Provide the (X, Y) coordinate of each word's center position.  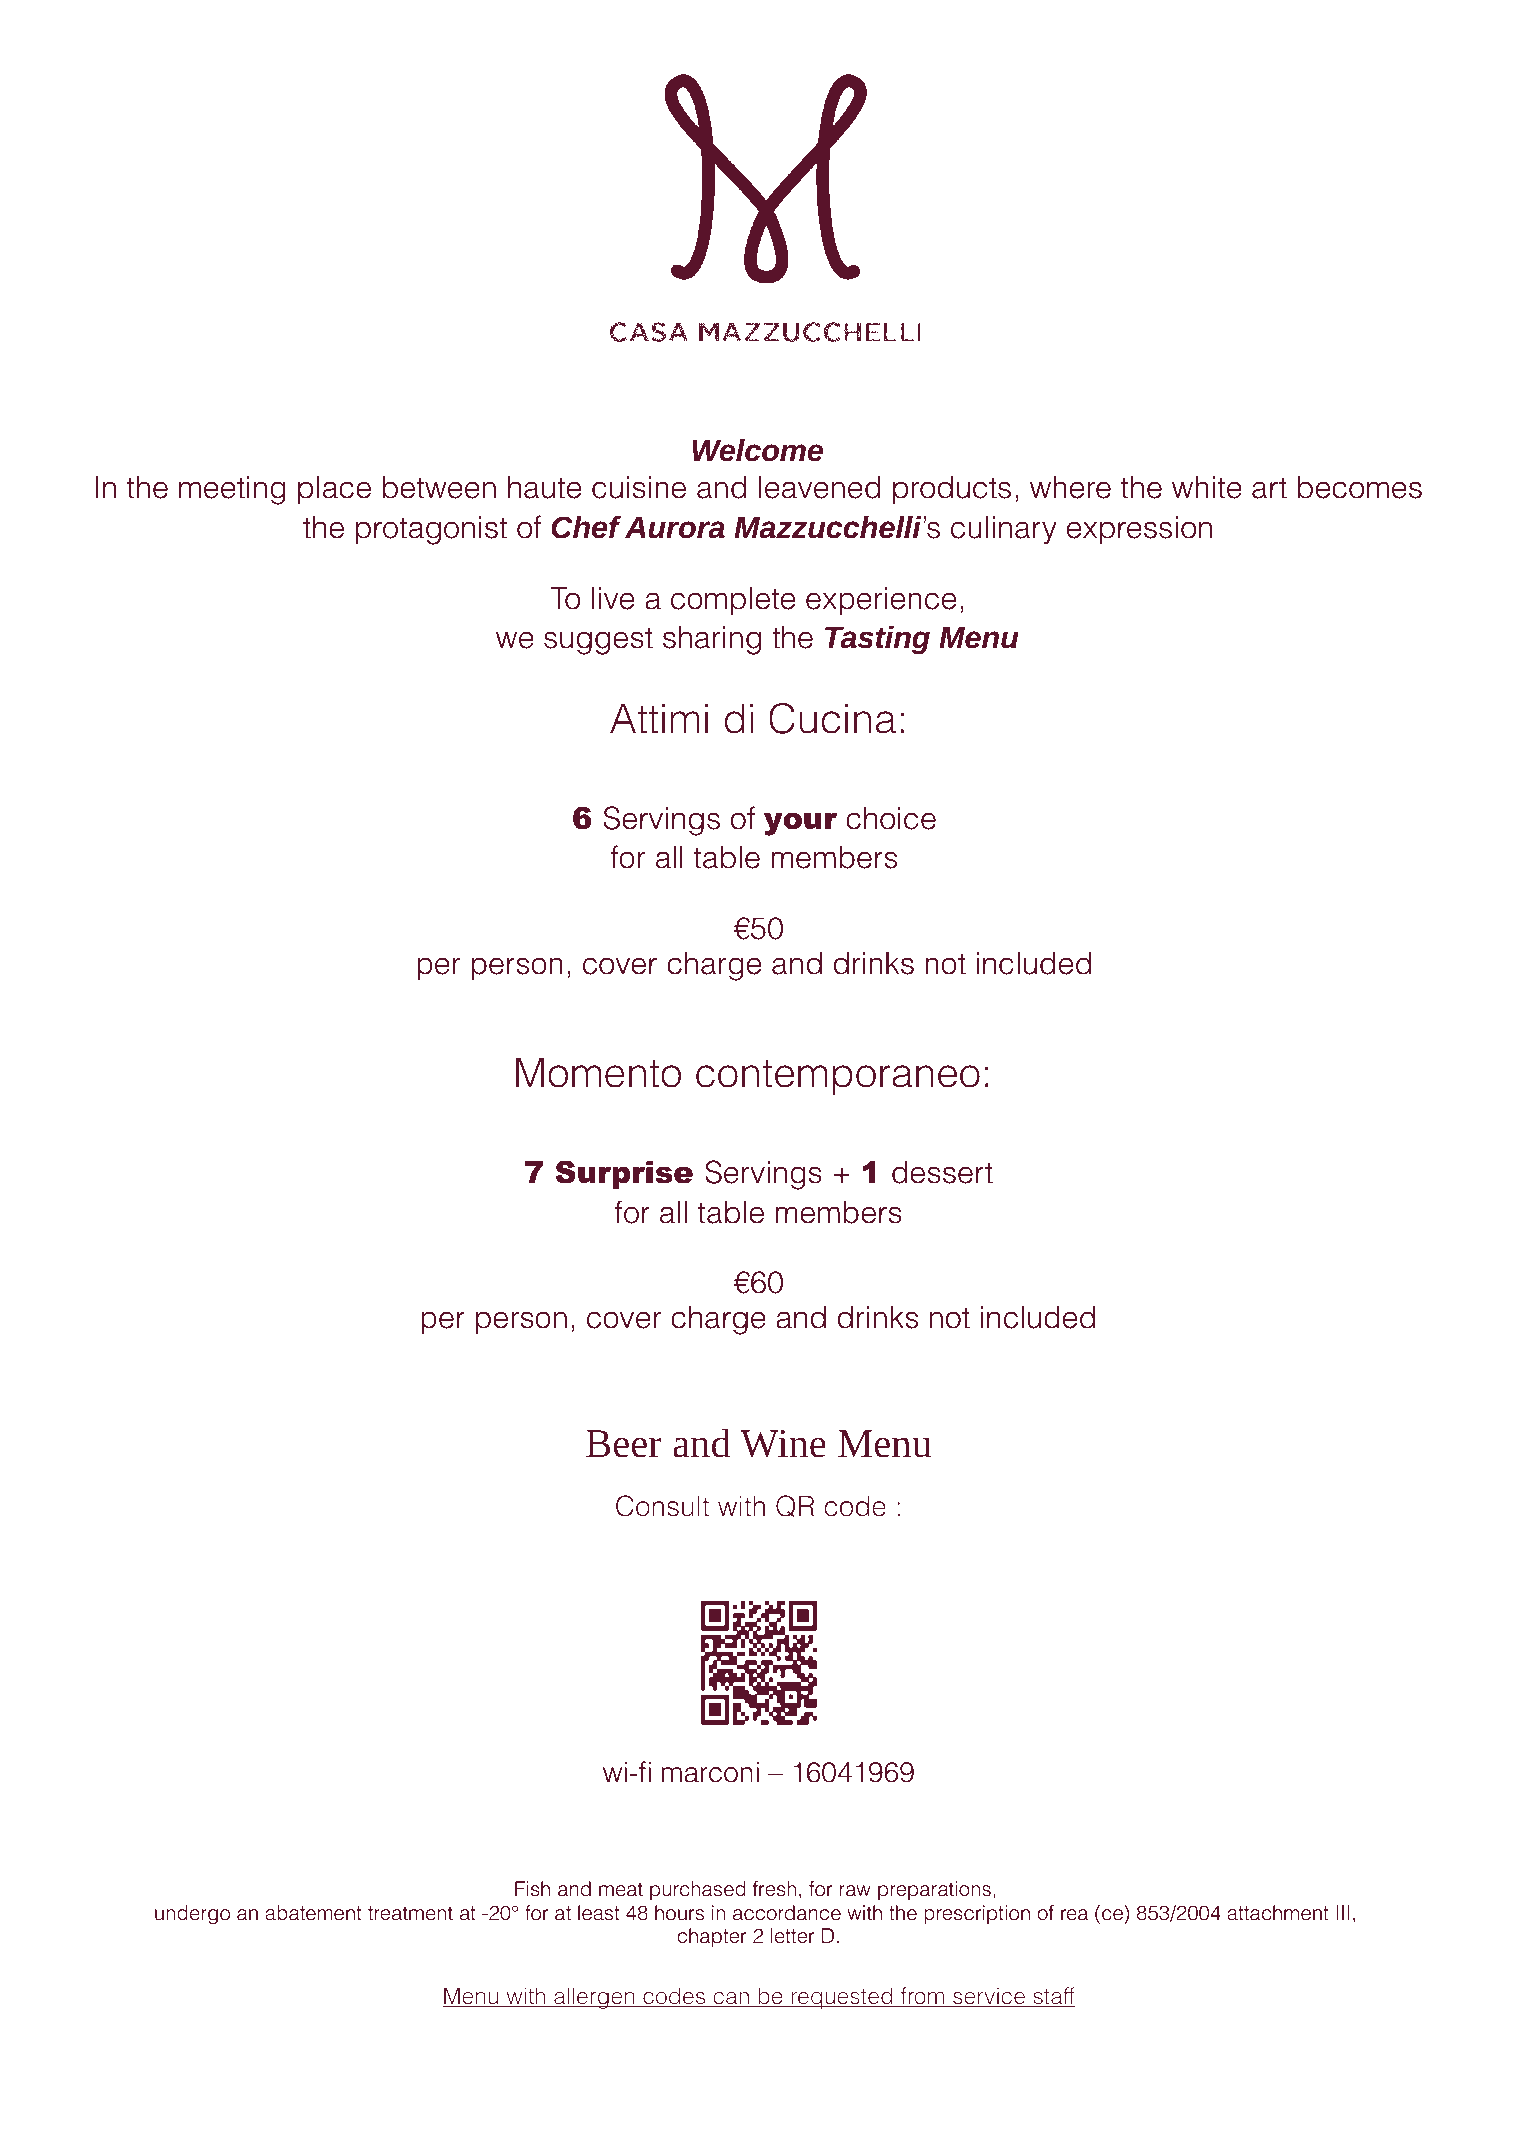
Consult (662, 1506)
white (1207, 487)
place (334, 490)
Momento (598, 1072)
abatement (313, 1913)
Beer (624, 1444)
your (801, 824)
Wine (783, 1444)
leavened (819, 487)
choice (891, 818)
